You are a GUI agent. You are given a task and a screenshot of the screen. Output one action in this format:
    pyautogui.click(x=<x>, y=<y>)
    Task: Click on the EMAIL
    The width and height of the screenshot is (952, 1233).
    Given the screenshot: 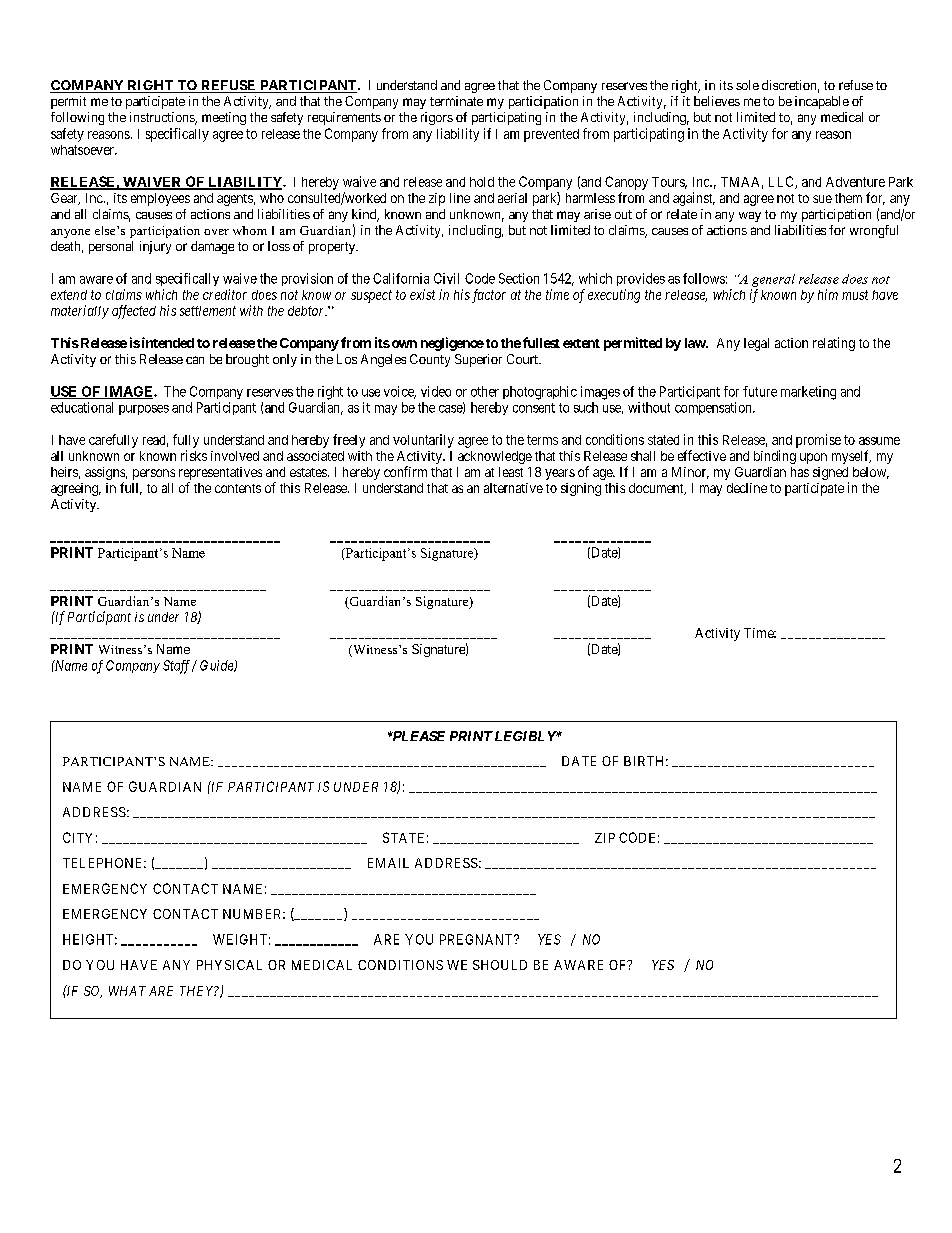 What is the action you would take?
    pyautogui.click(x=388, y=863)
